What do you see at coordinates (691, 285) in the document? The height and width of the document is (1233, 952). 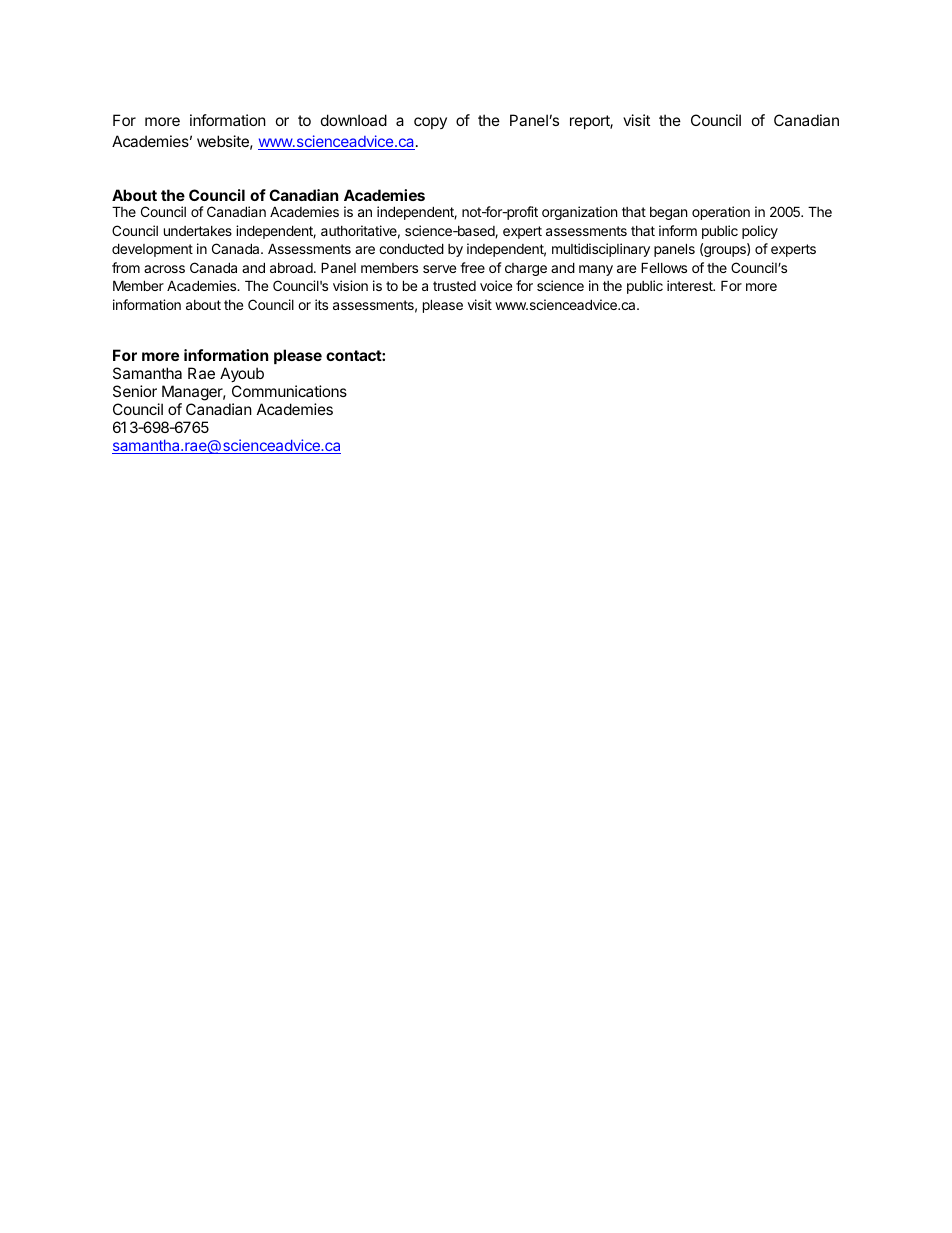 I see `interest` at bounding box center [691, 285].
